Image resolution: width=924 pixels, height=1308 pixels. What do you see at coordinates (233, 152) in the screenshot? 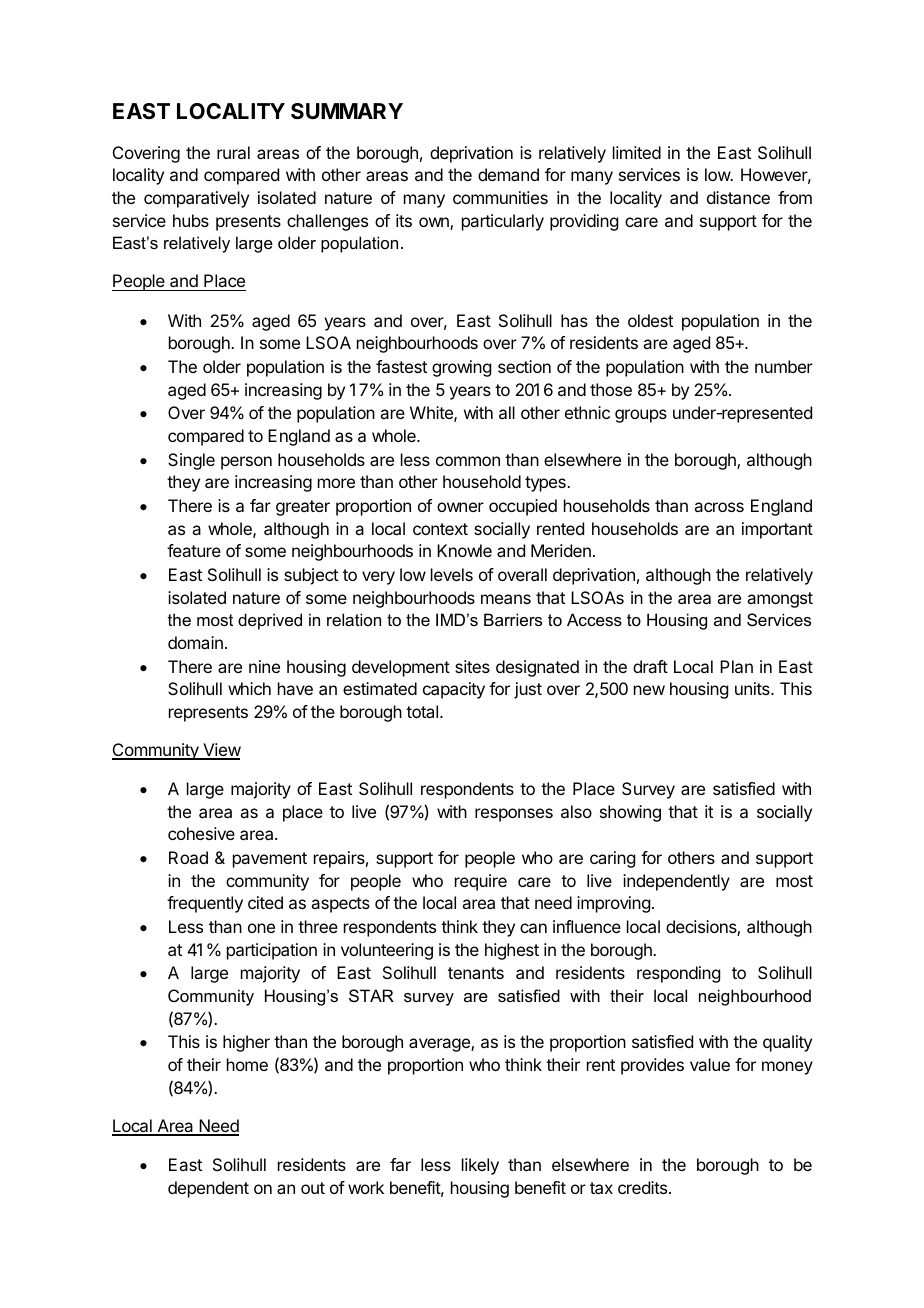
I see `rural` at bounding box center [233, 152].
